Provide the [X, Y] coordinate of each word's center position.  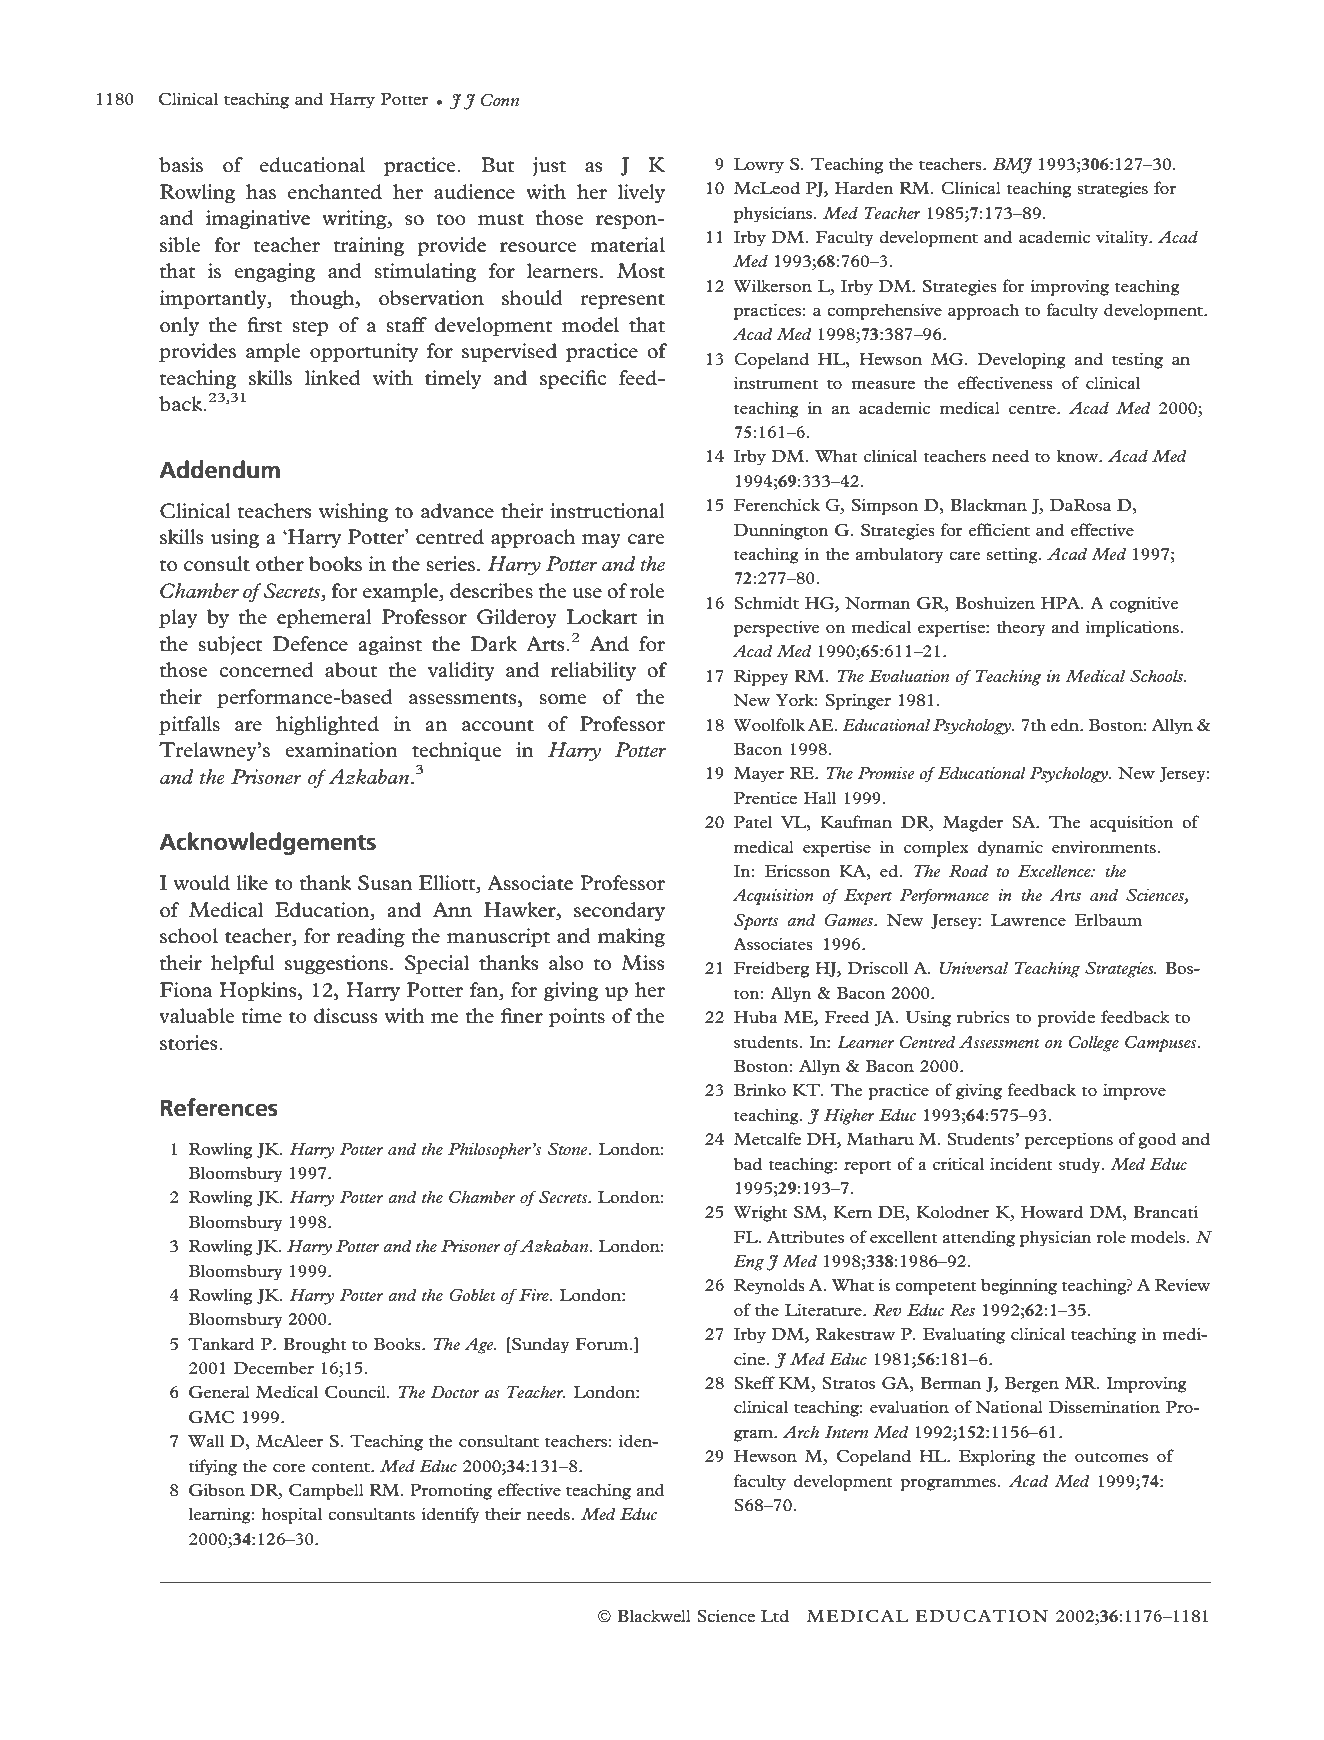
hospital [292, 1515]
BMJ [1013, 165]
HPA [1061, 603]
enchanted [335, 191]
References [219, 1107]
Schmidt [766, 602]
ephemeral [324, 618]
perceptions [1069, 1140]
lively [641, 193]
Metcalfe [767, 1138]
